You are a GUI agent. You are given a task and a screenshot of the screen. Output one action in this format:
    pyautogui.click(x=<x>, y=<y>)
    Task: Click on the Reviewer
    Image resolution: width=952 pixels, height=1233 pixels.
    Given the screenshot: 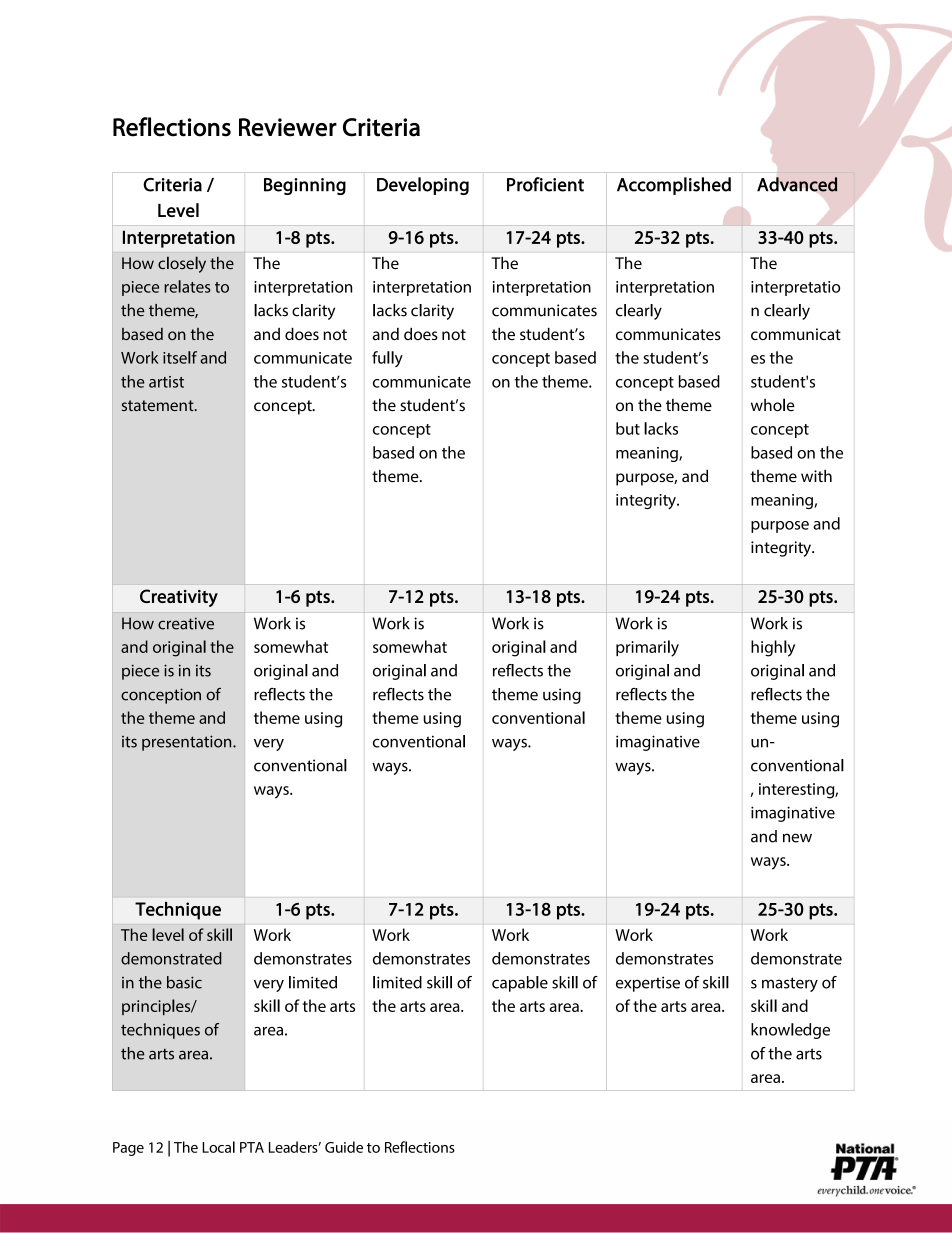 What is the action you would take?
    pyautogui.click(x=288, y=127)
